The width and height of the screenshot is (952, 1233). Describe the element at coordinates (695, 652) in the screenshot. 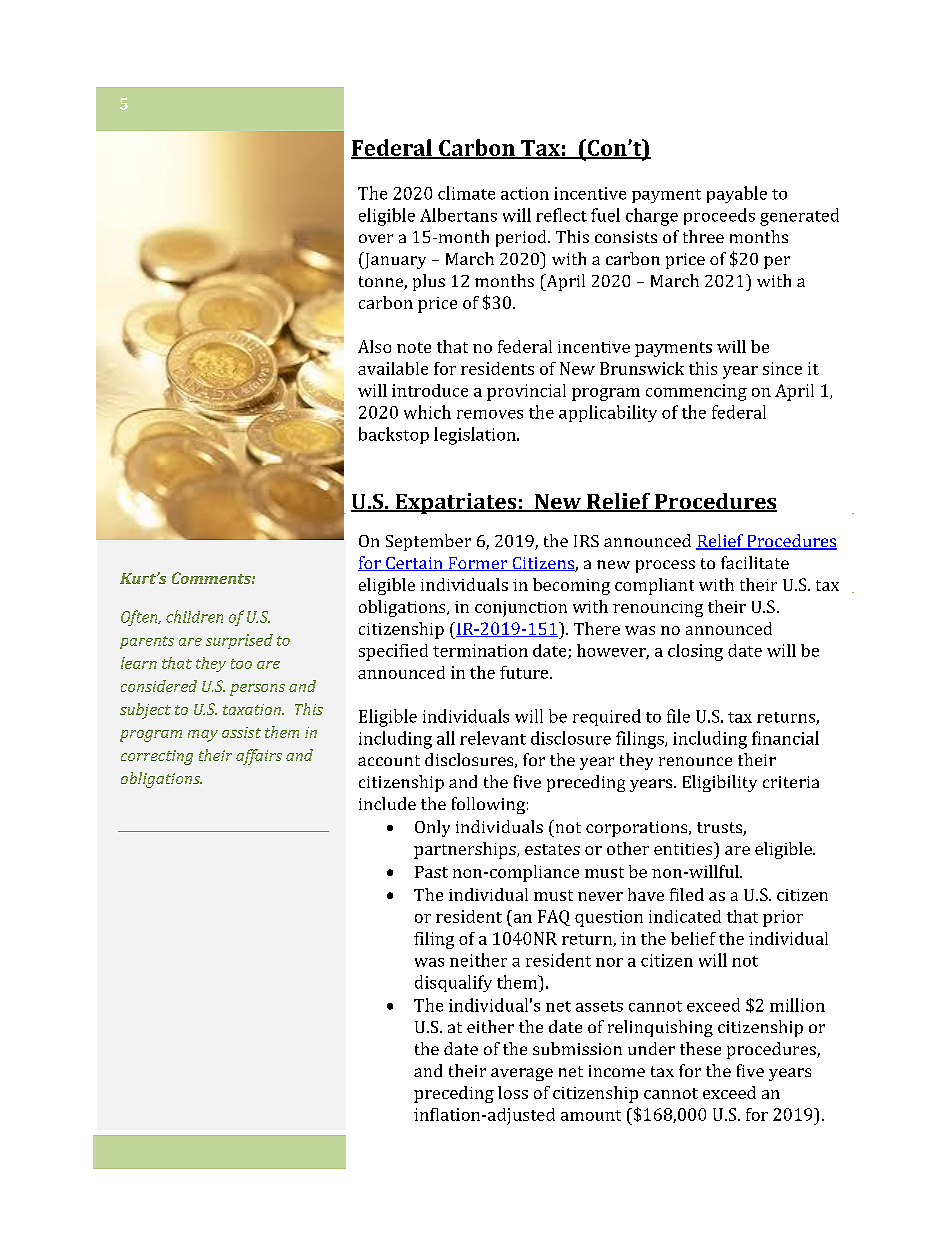

I see `closing` at that location.
